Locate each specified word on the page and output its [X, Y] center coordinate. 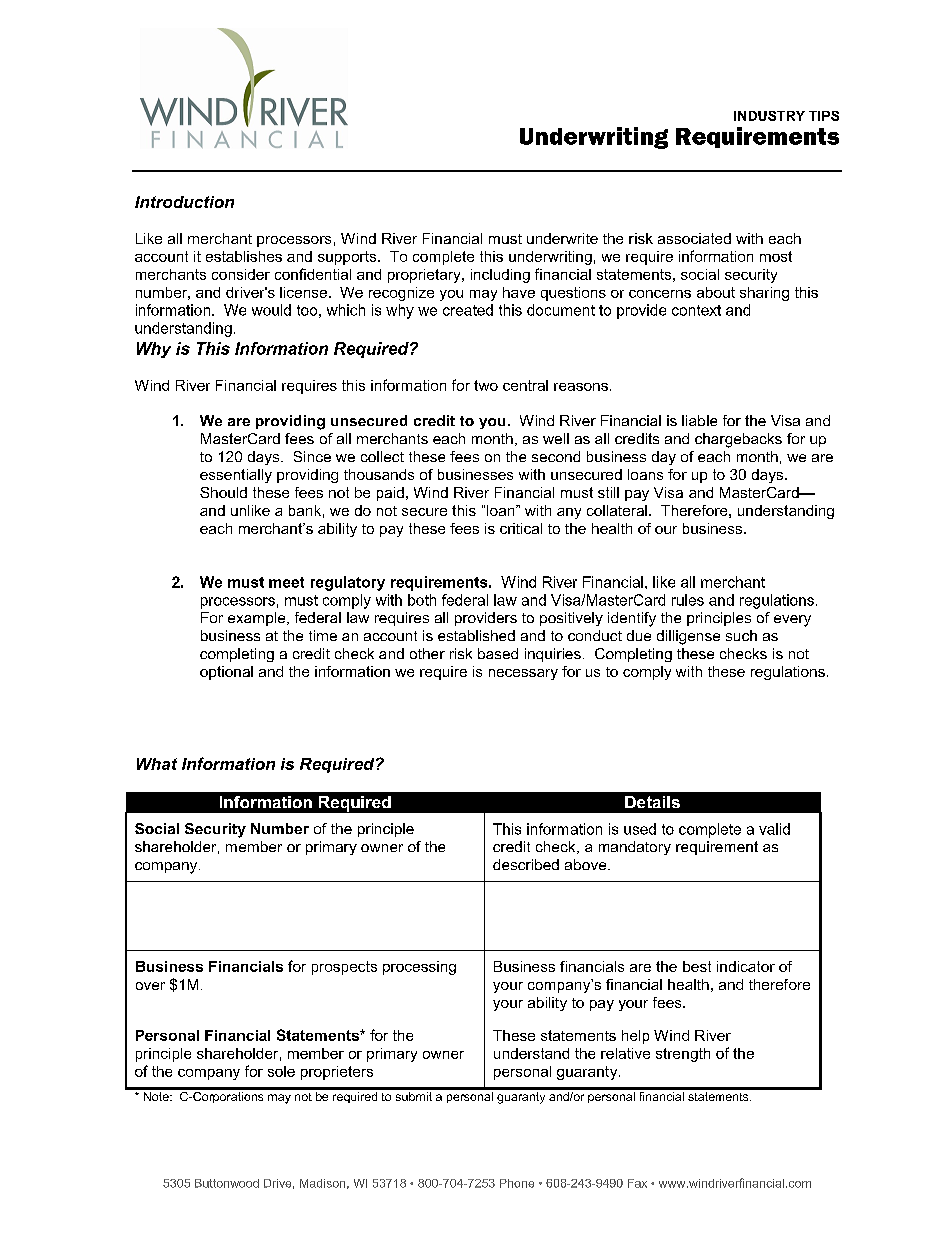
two [486, 385]
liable [699, 420]
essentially [236, 476]
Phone [517, 1183]
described [526, 864]
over [150, 986]
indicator [746, 966]
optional [226, 673]
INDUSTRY [769, 116]
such [741, 635]
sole [281, 1071]
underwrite [562, 238]
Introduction [184, 202]
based [498, 653]
